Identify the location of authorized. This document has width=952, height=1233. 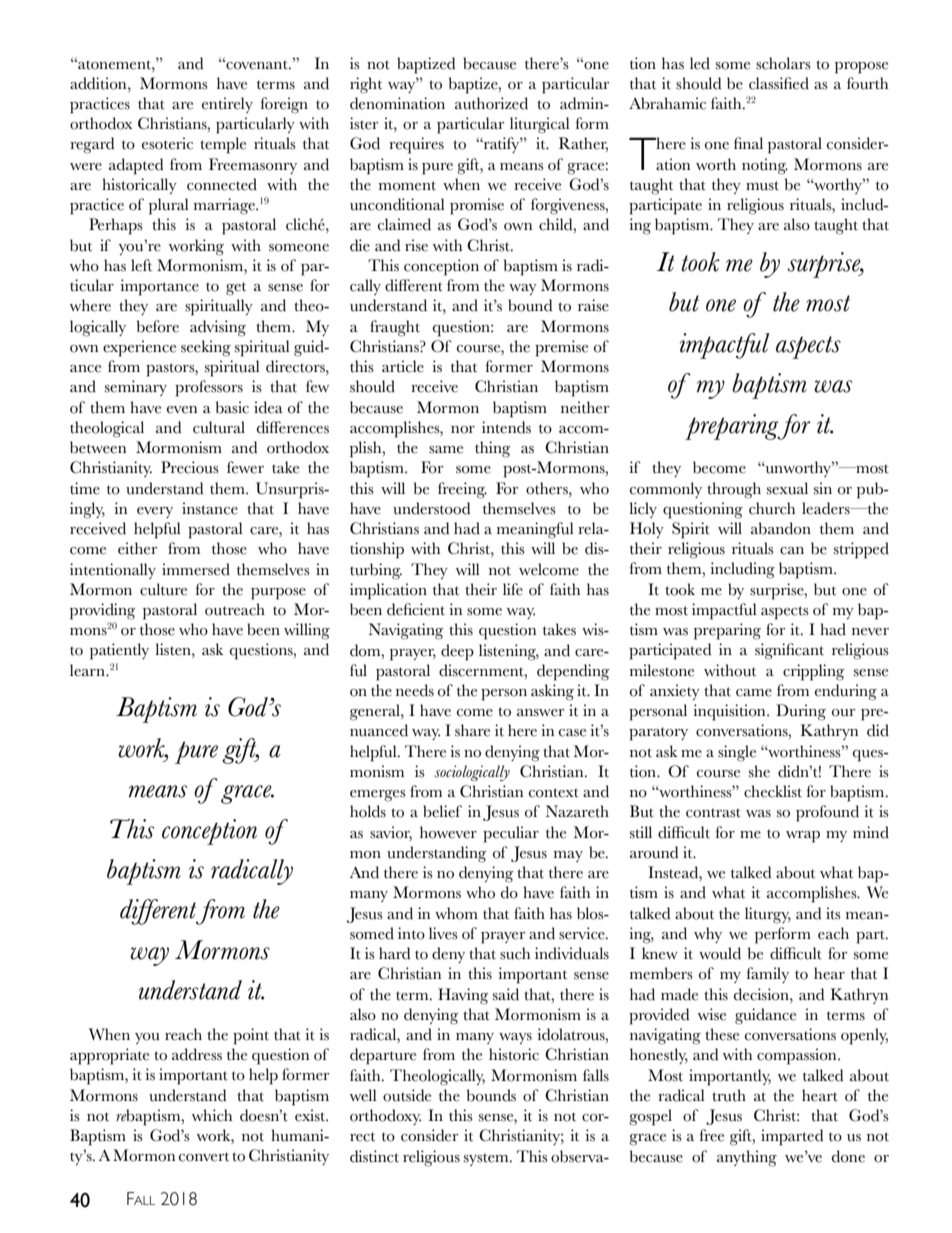
(491, 103).
